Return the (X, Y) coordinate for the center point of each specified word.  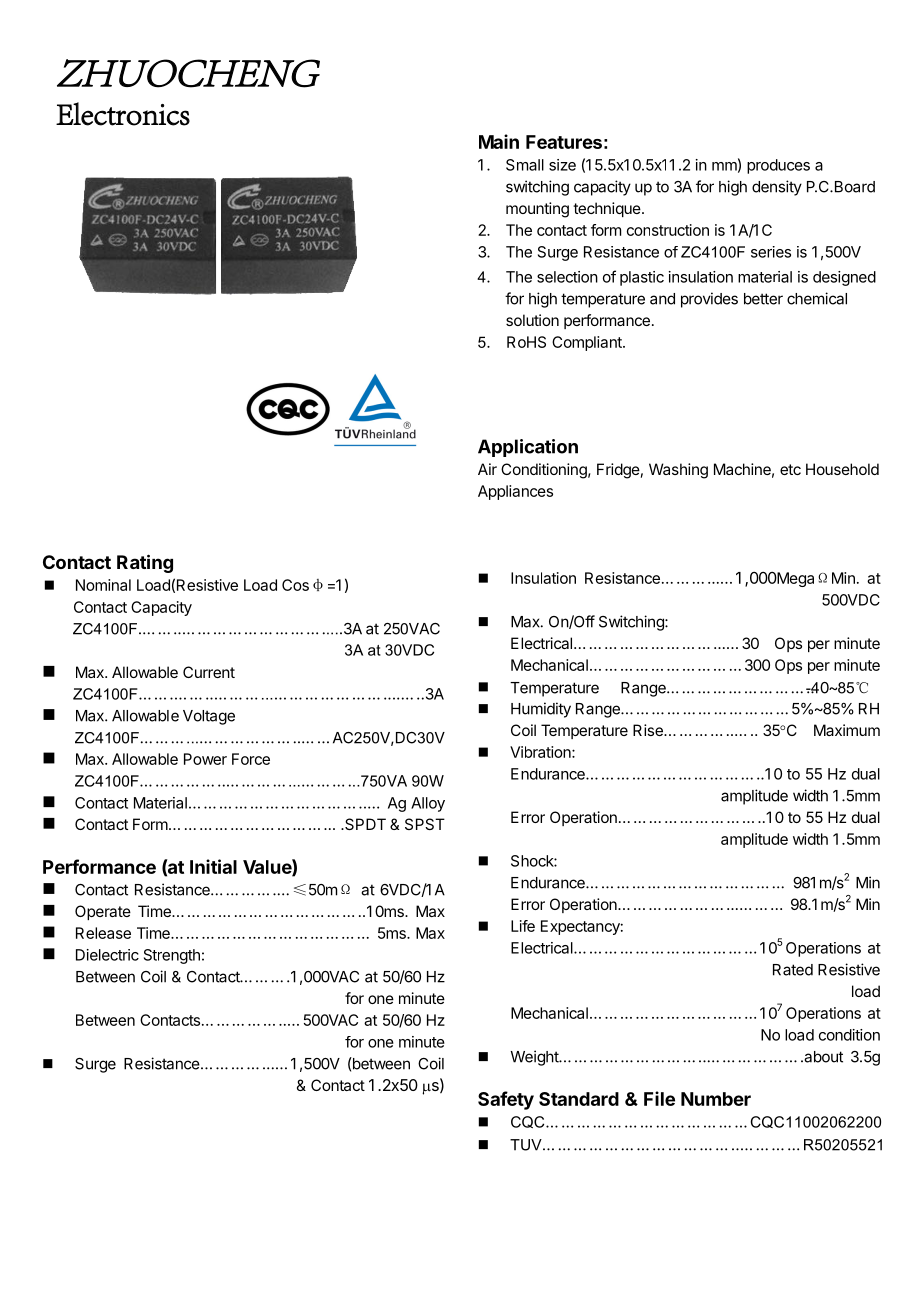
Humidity (541, 710)
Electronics (123, 114)
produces (778, 166)
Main (499, 141)
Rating (145, 563)
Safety (506, 1100)
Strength (172, 956)
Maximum (847, 730)
